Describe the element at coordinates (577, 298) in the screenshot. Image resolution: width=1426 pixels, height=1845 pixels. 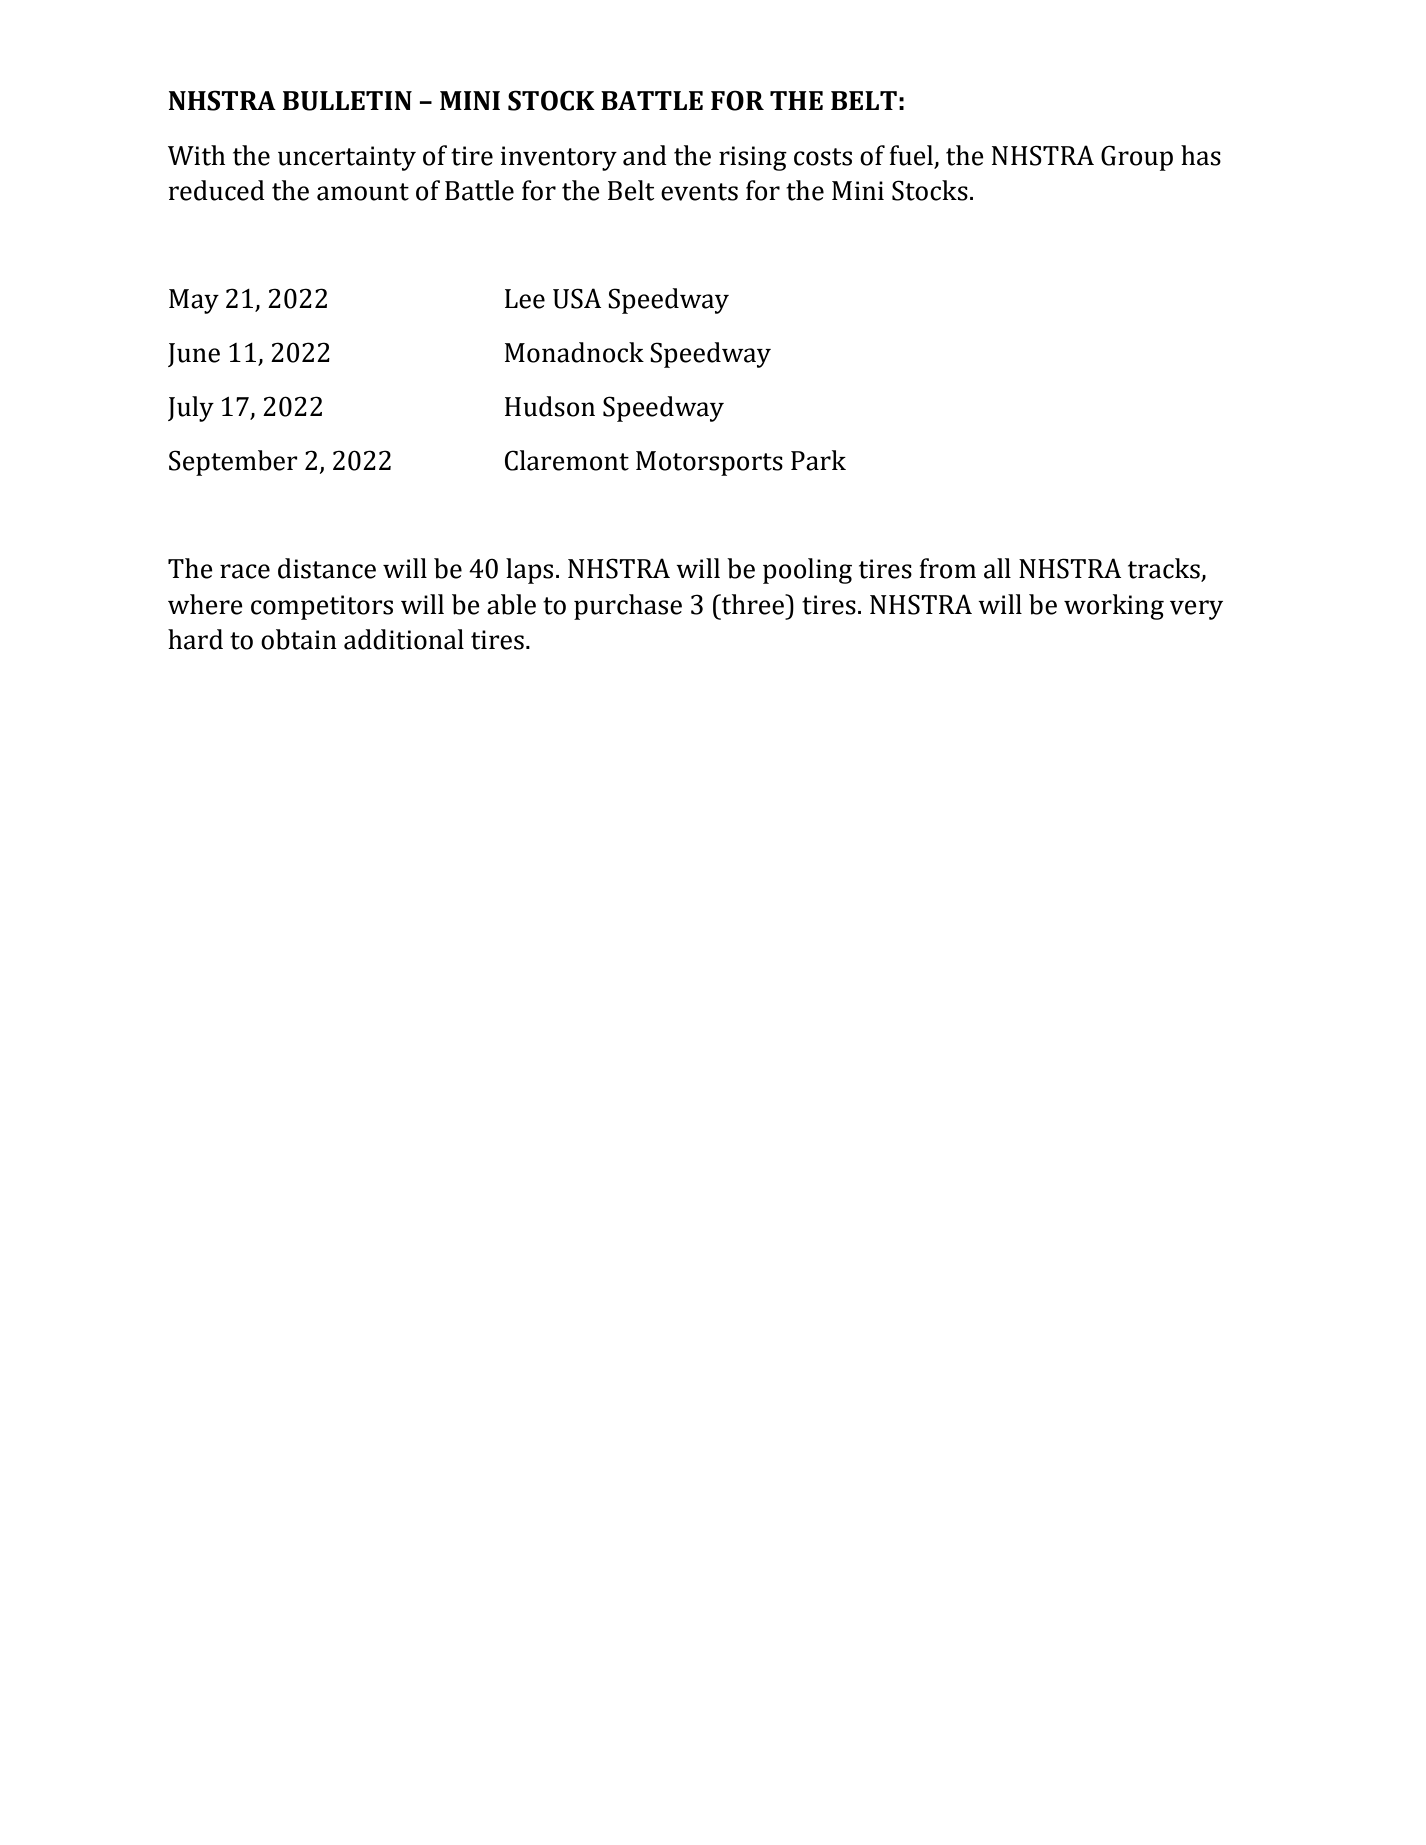
I see `USA` at that location.
